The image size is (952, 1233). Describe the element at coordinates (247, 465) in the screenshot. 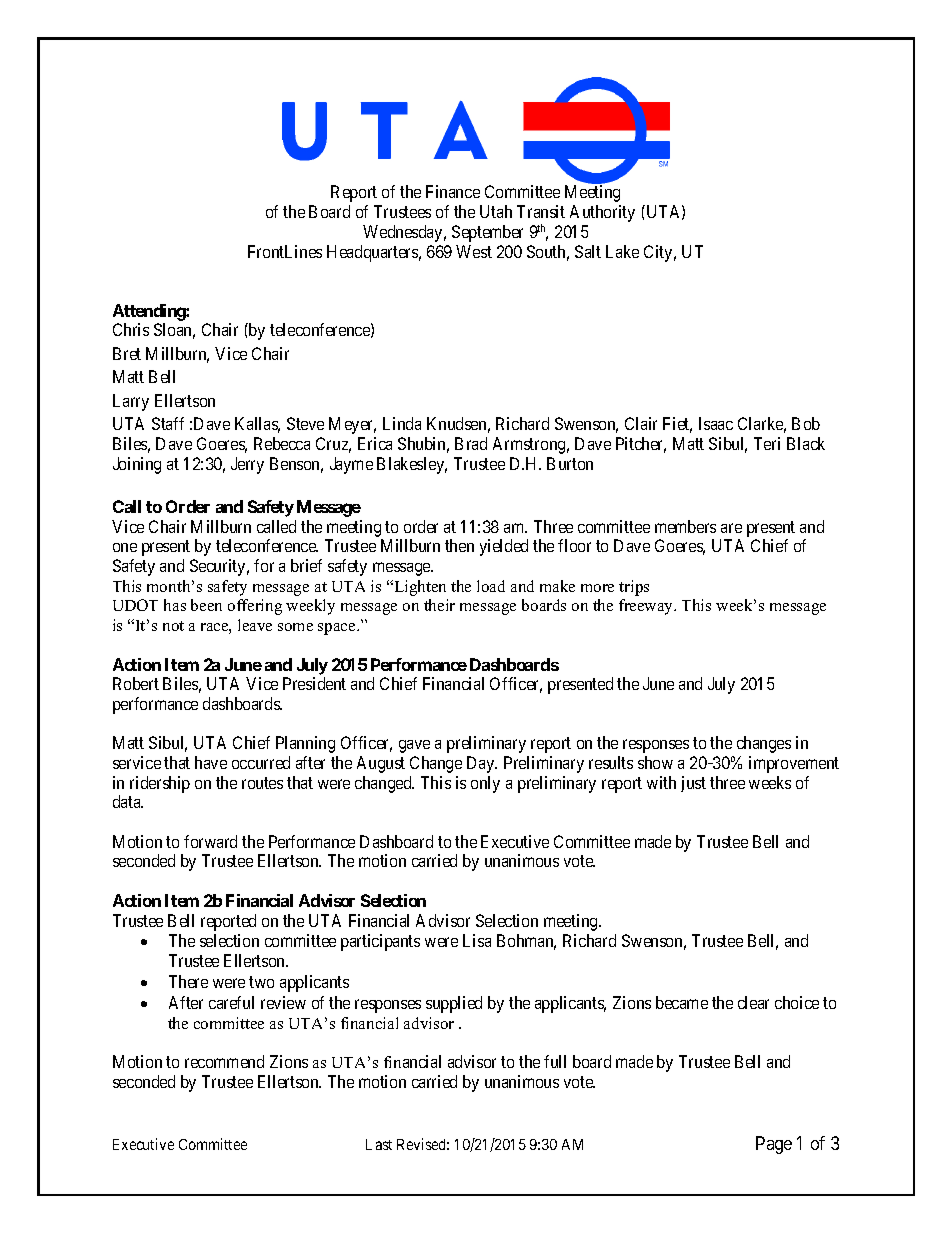

I see `Jerry` at that location.
